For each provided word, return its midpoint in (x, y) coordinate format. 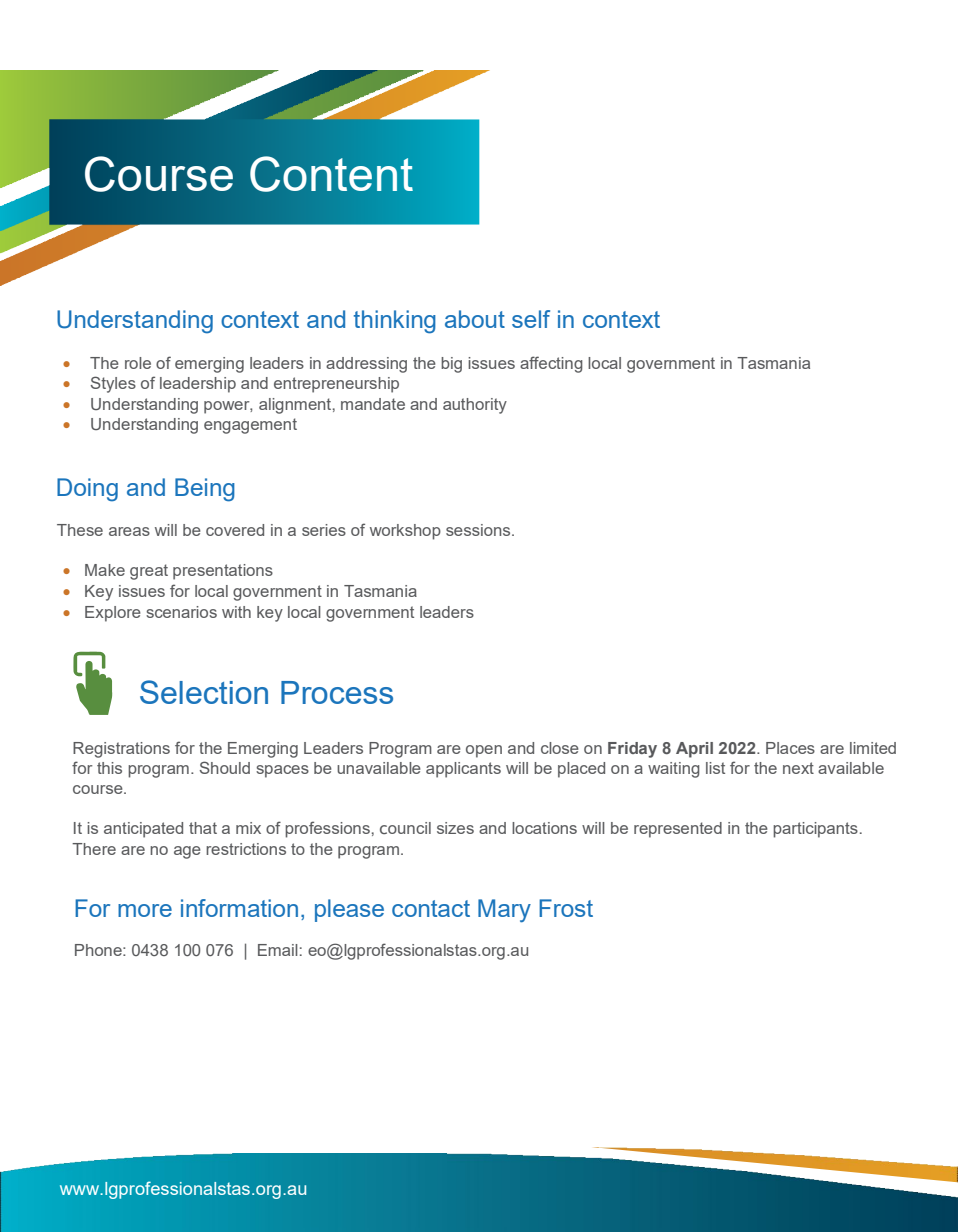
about (475, 319)
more (145, 910)
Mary (504, 911)
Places (790, 748)
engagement (250, 426)
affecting (551, 364)
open (484, 751)
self (531, 319)
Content (331, 174)
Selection (204, 692)
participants (815, 830)
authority (475, 406)
